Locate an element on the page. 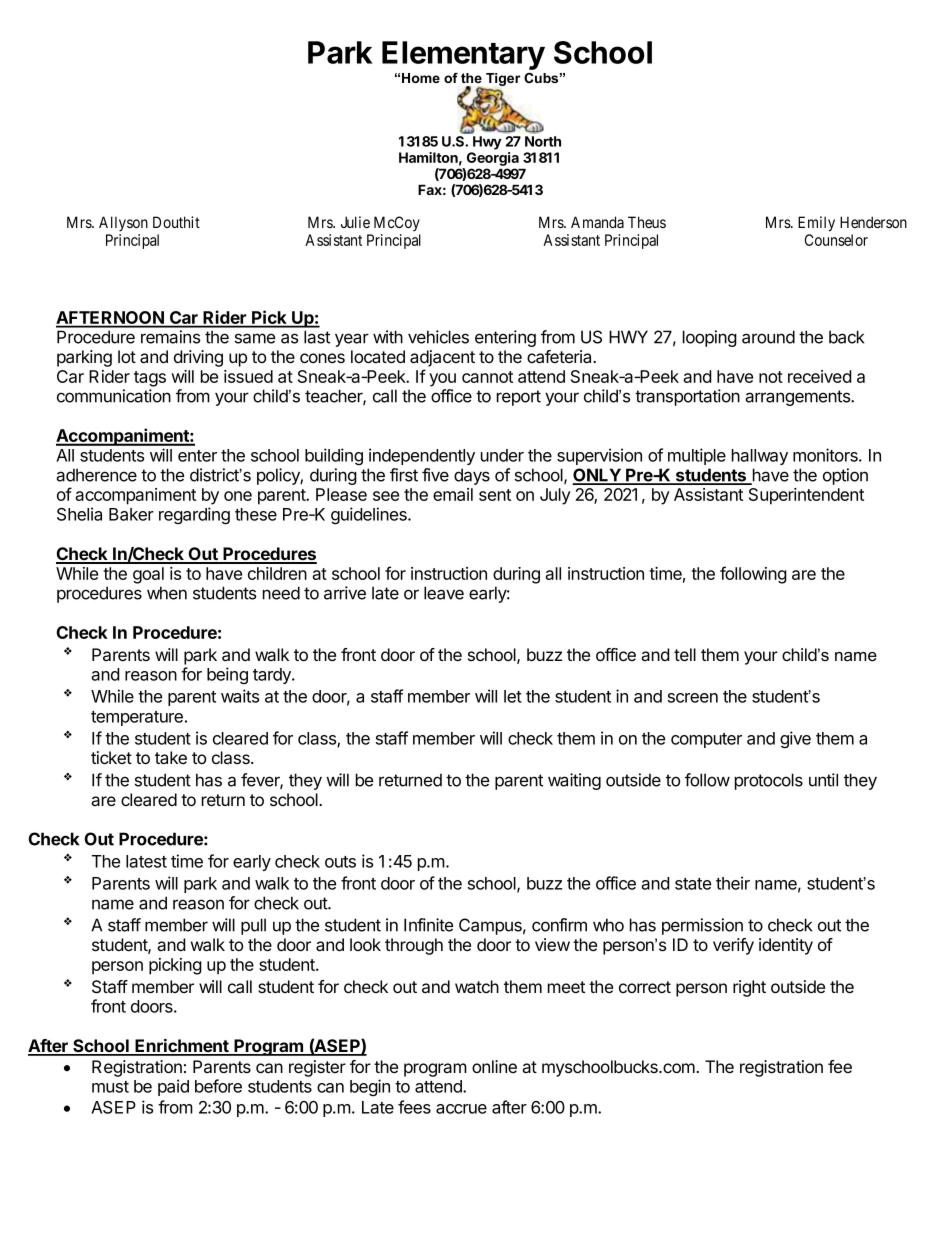 This image has width=952, height=1233. paid is located at coordinates (173, 1087).
